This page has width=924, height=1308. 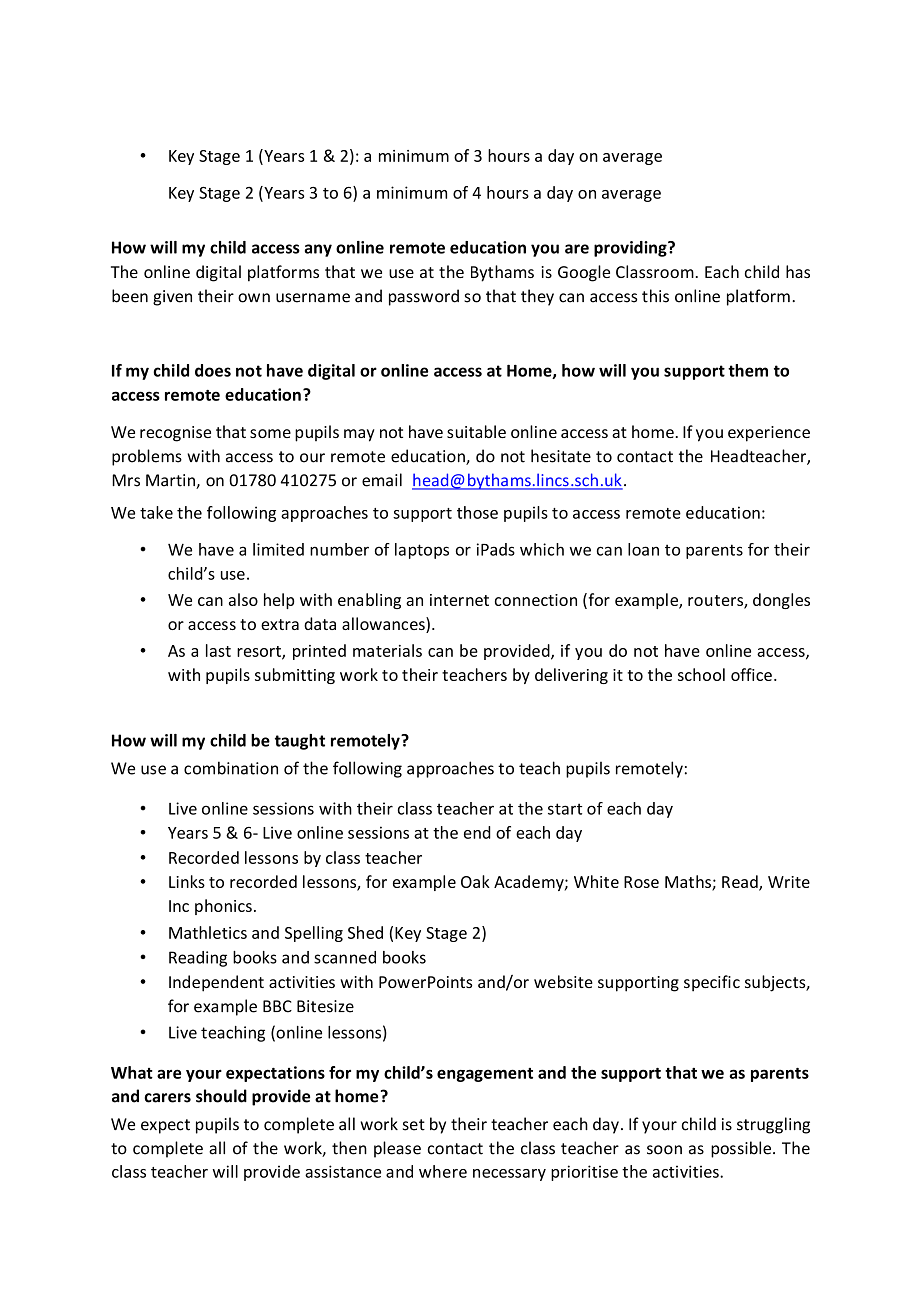 I want to click on those, so click(x=477, y=512).
